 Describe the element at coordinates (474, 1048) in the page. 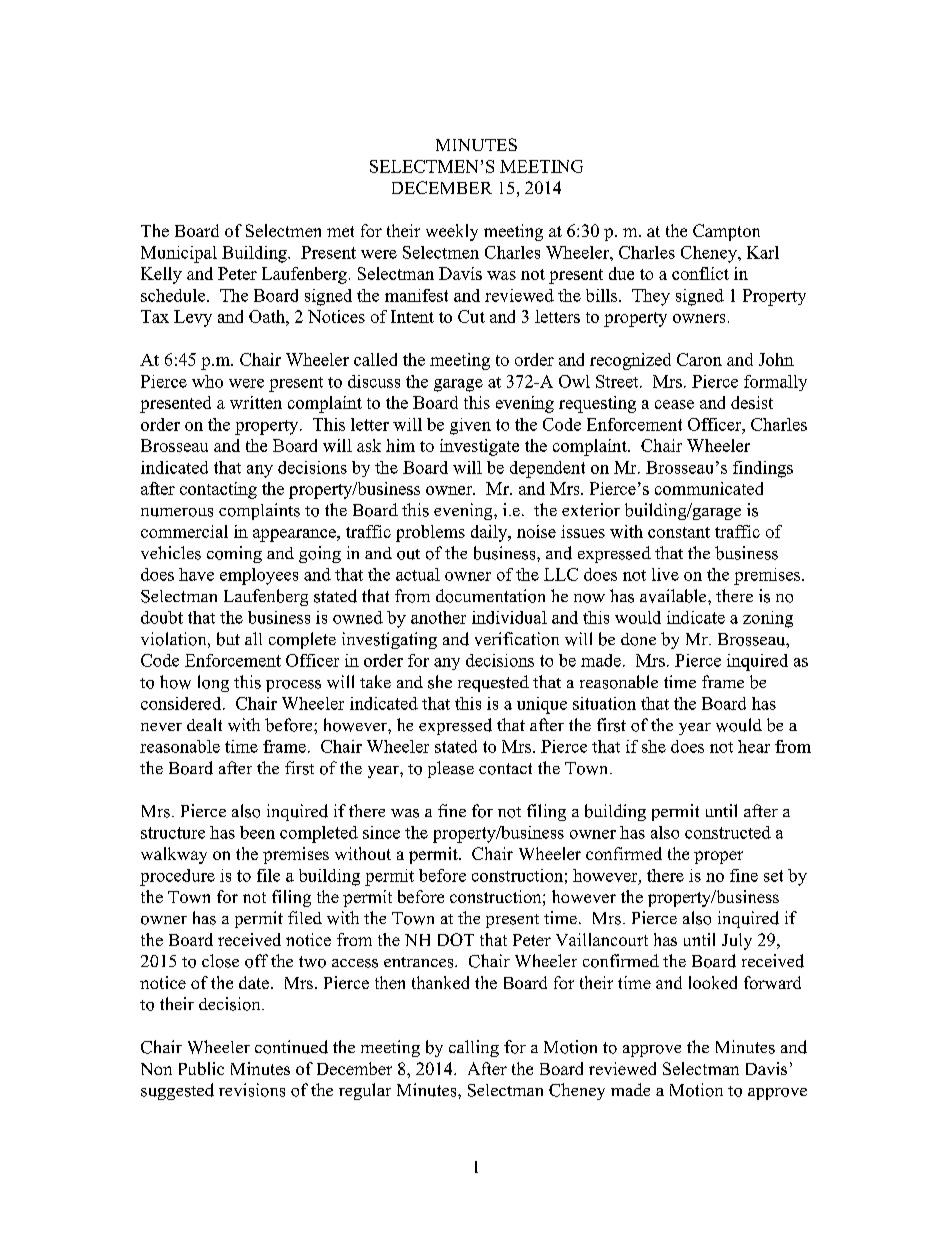

I see `calling` at that location.
